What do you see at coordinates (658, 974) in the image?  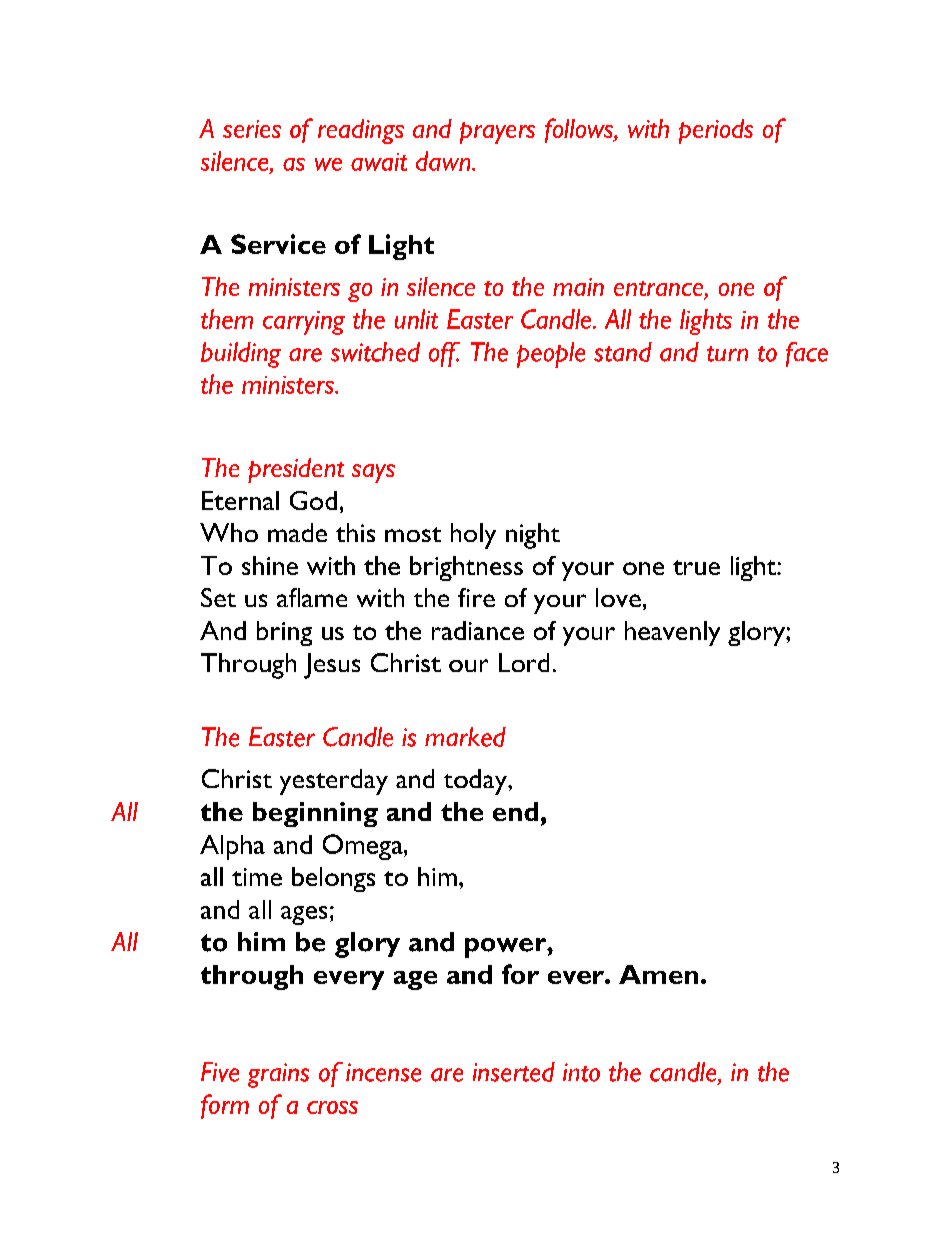 I see `Amen` at bounding box center [658, 974].
